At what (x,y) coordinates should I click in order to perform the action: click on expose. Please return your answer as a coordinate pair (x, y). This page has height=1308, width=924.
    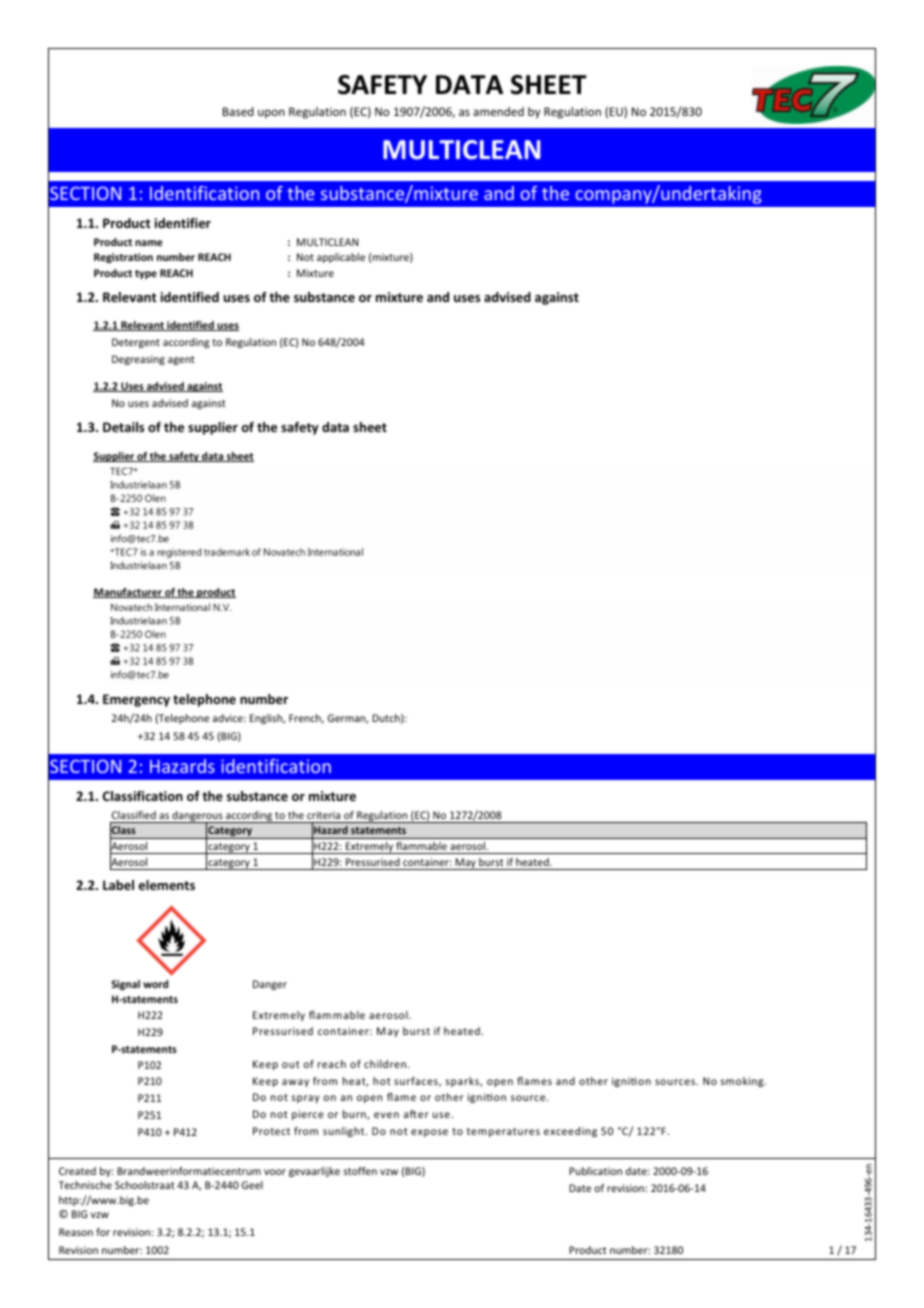
    Looking at the image, I should click on (429, 1133).
